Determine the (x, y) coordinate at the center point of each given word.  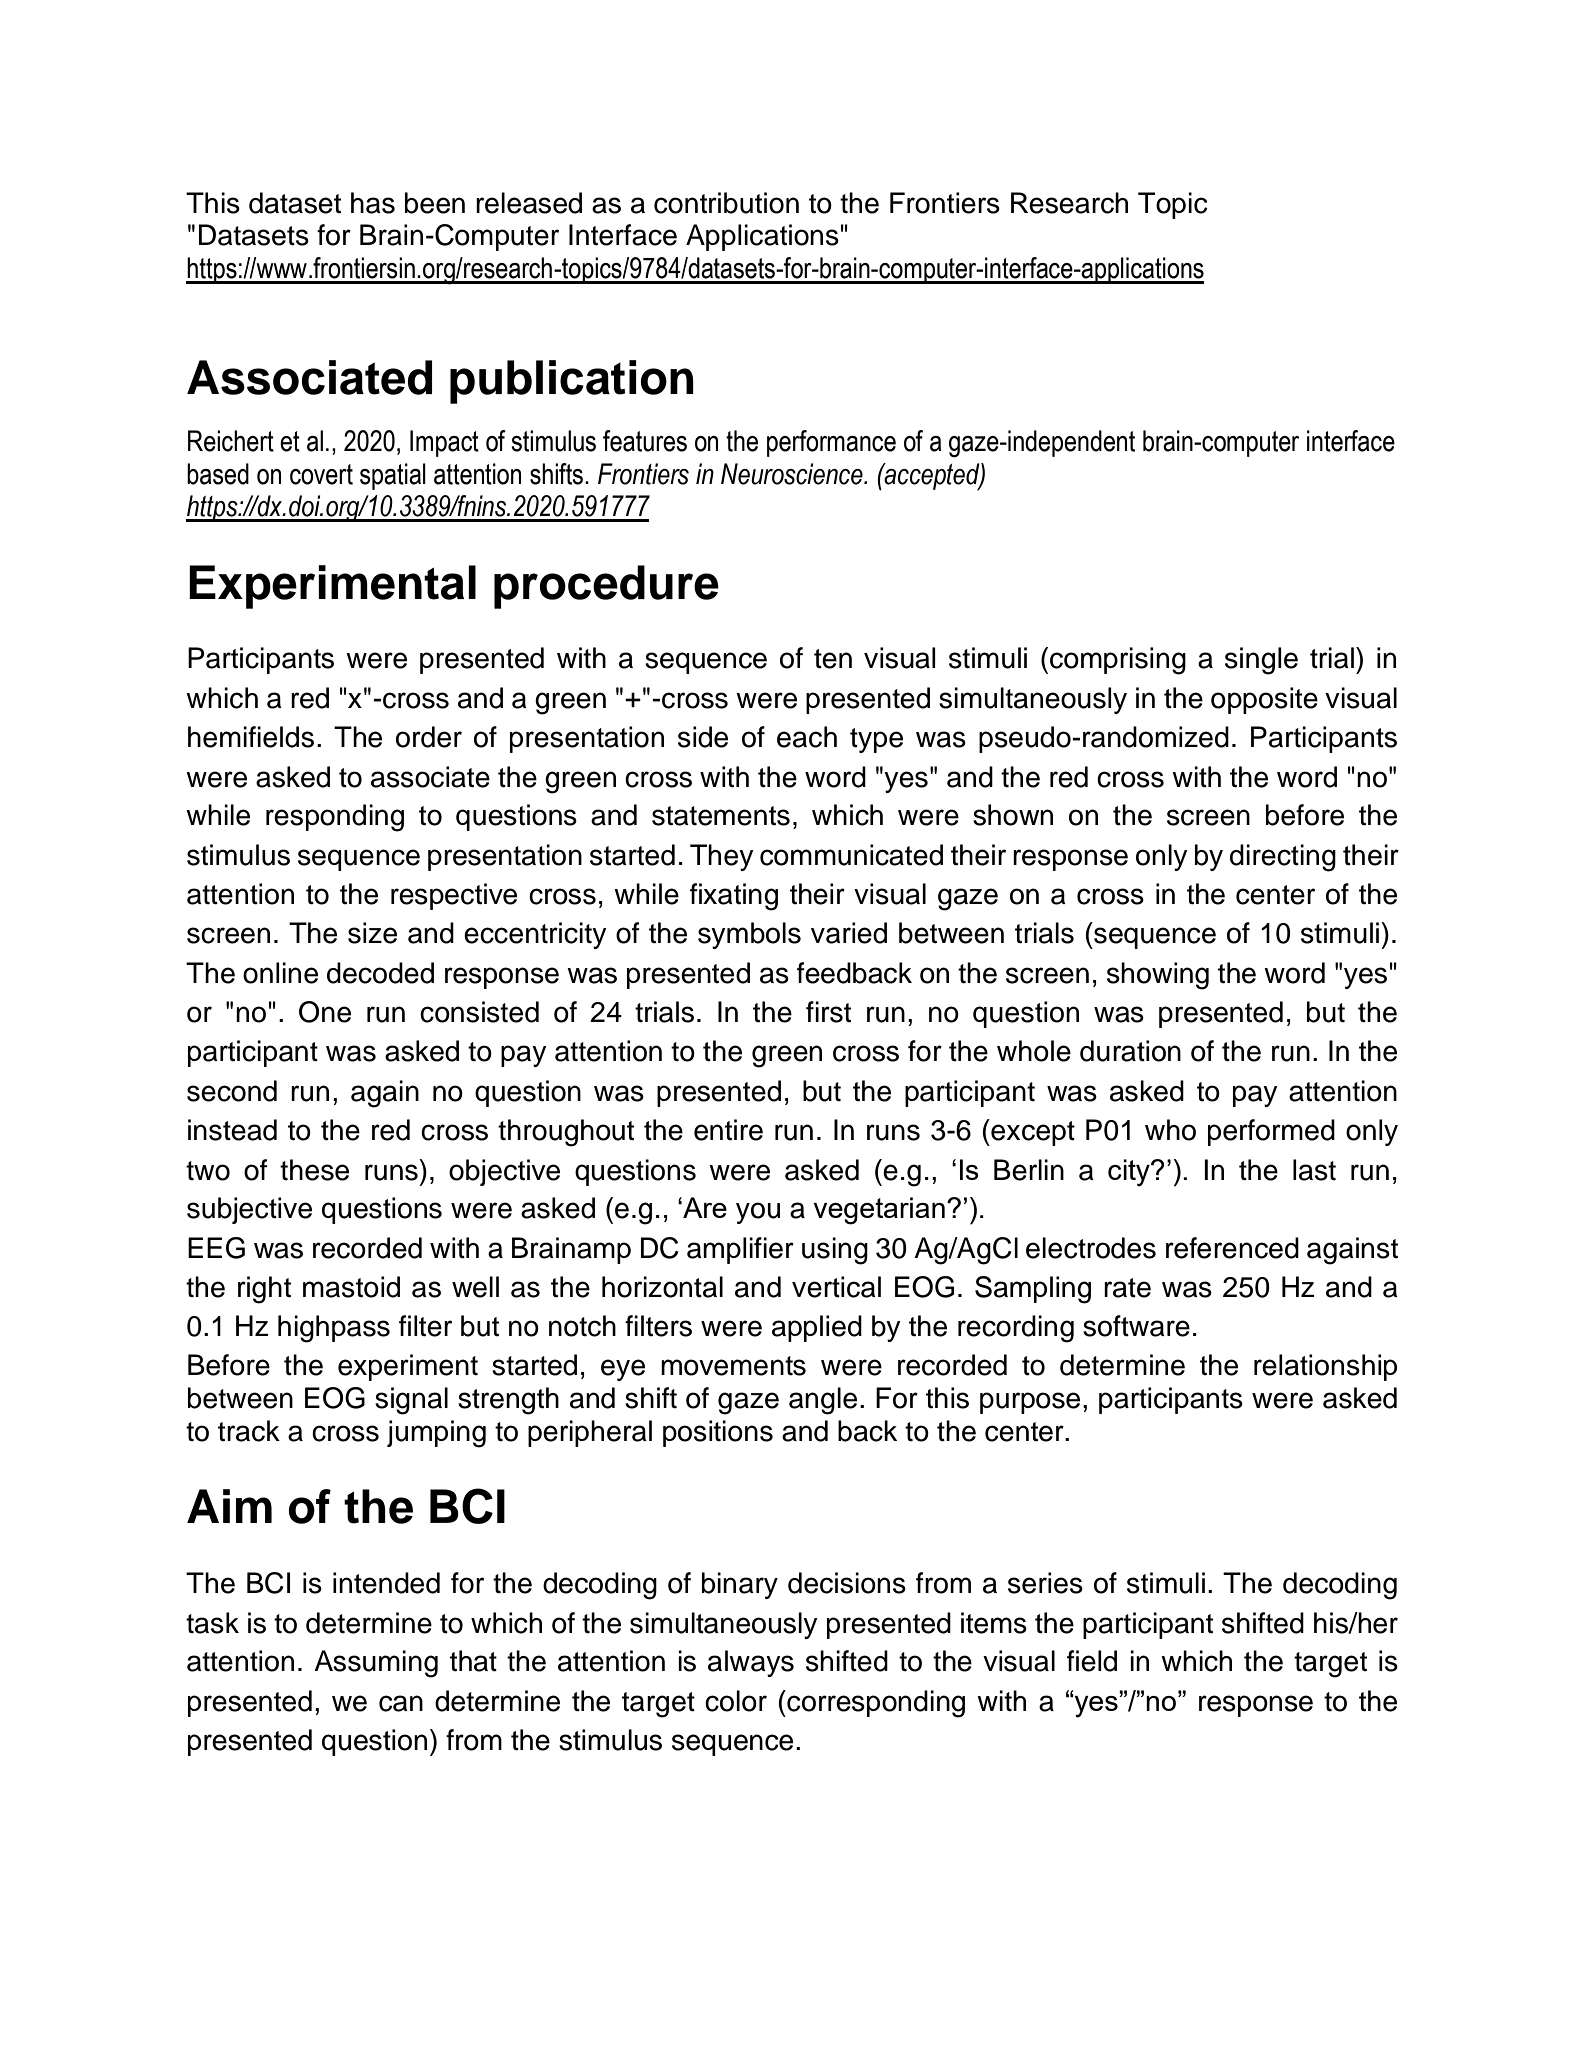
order (429, 737)
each (807, 737)
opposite (1264, 700)
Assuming (376, 1664)
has (373, 203)
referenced (1232, 1248)
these (314, 1170)
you (758, 1213)
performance (831, 443)
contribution (726, 203)
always (751, 1663)
